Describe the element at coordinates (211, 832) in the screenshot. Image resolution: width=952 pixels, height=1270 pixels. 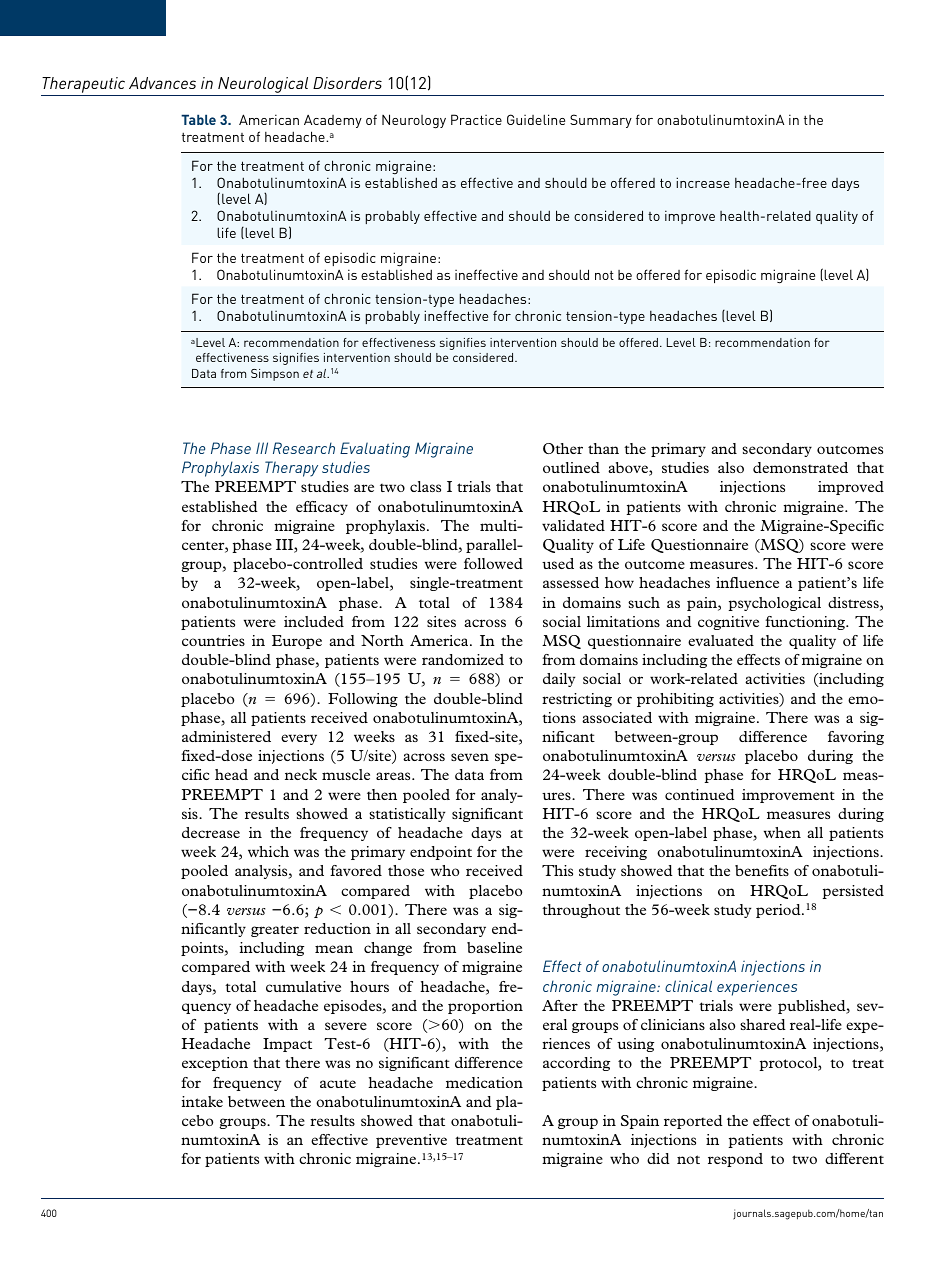
I see `decrease` at that location.
